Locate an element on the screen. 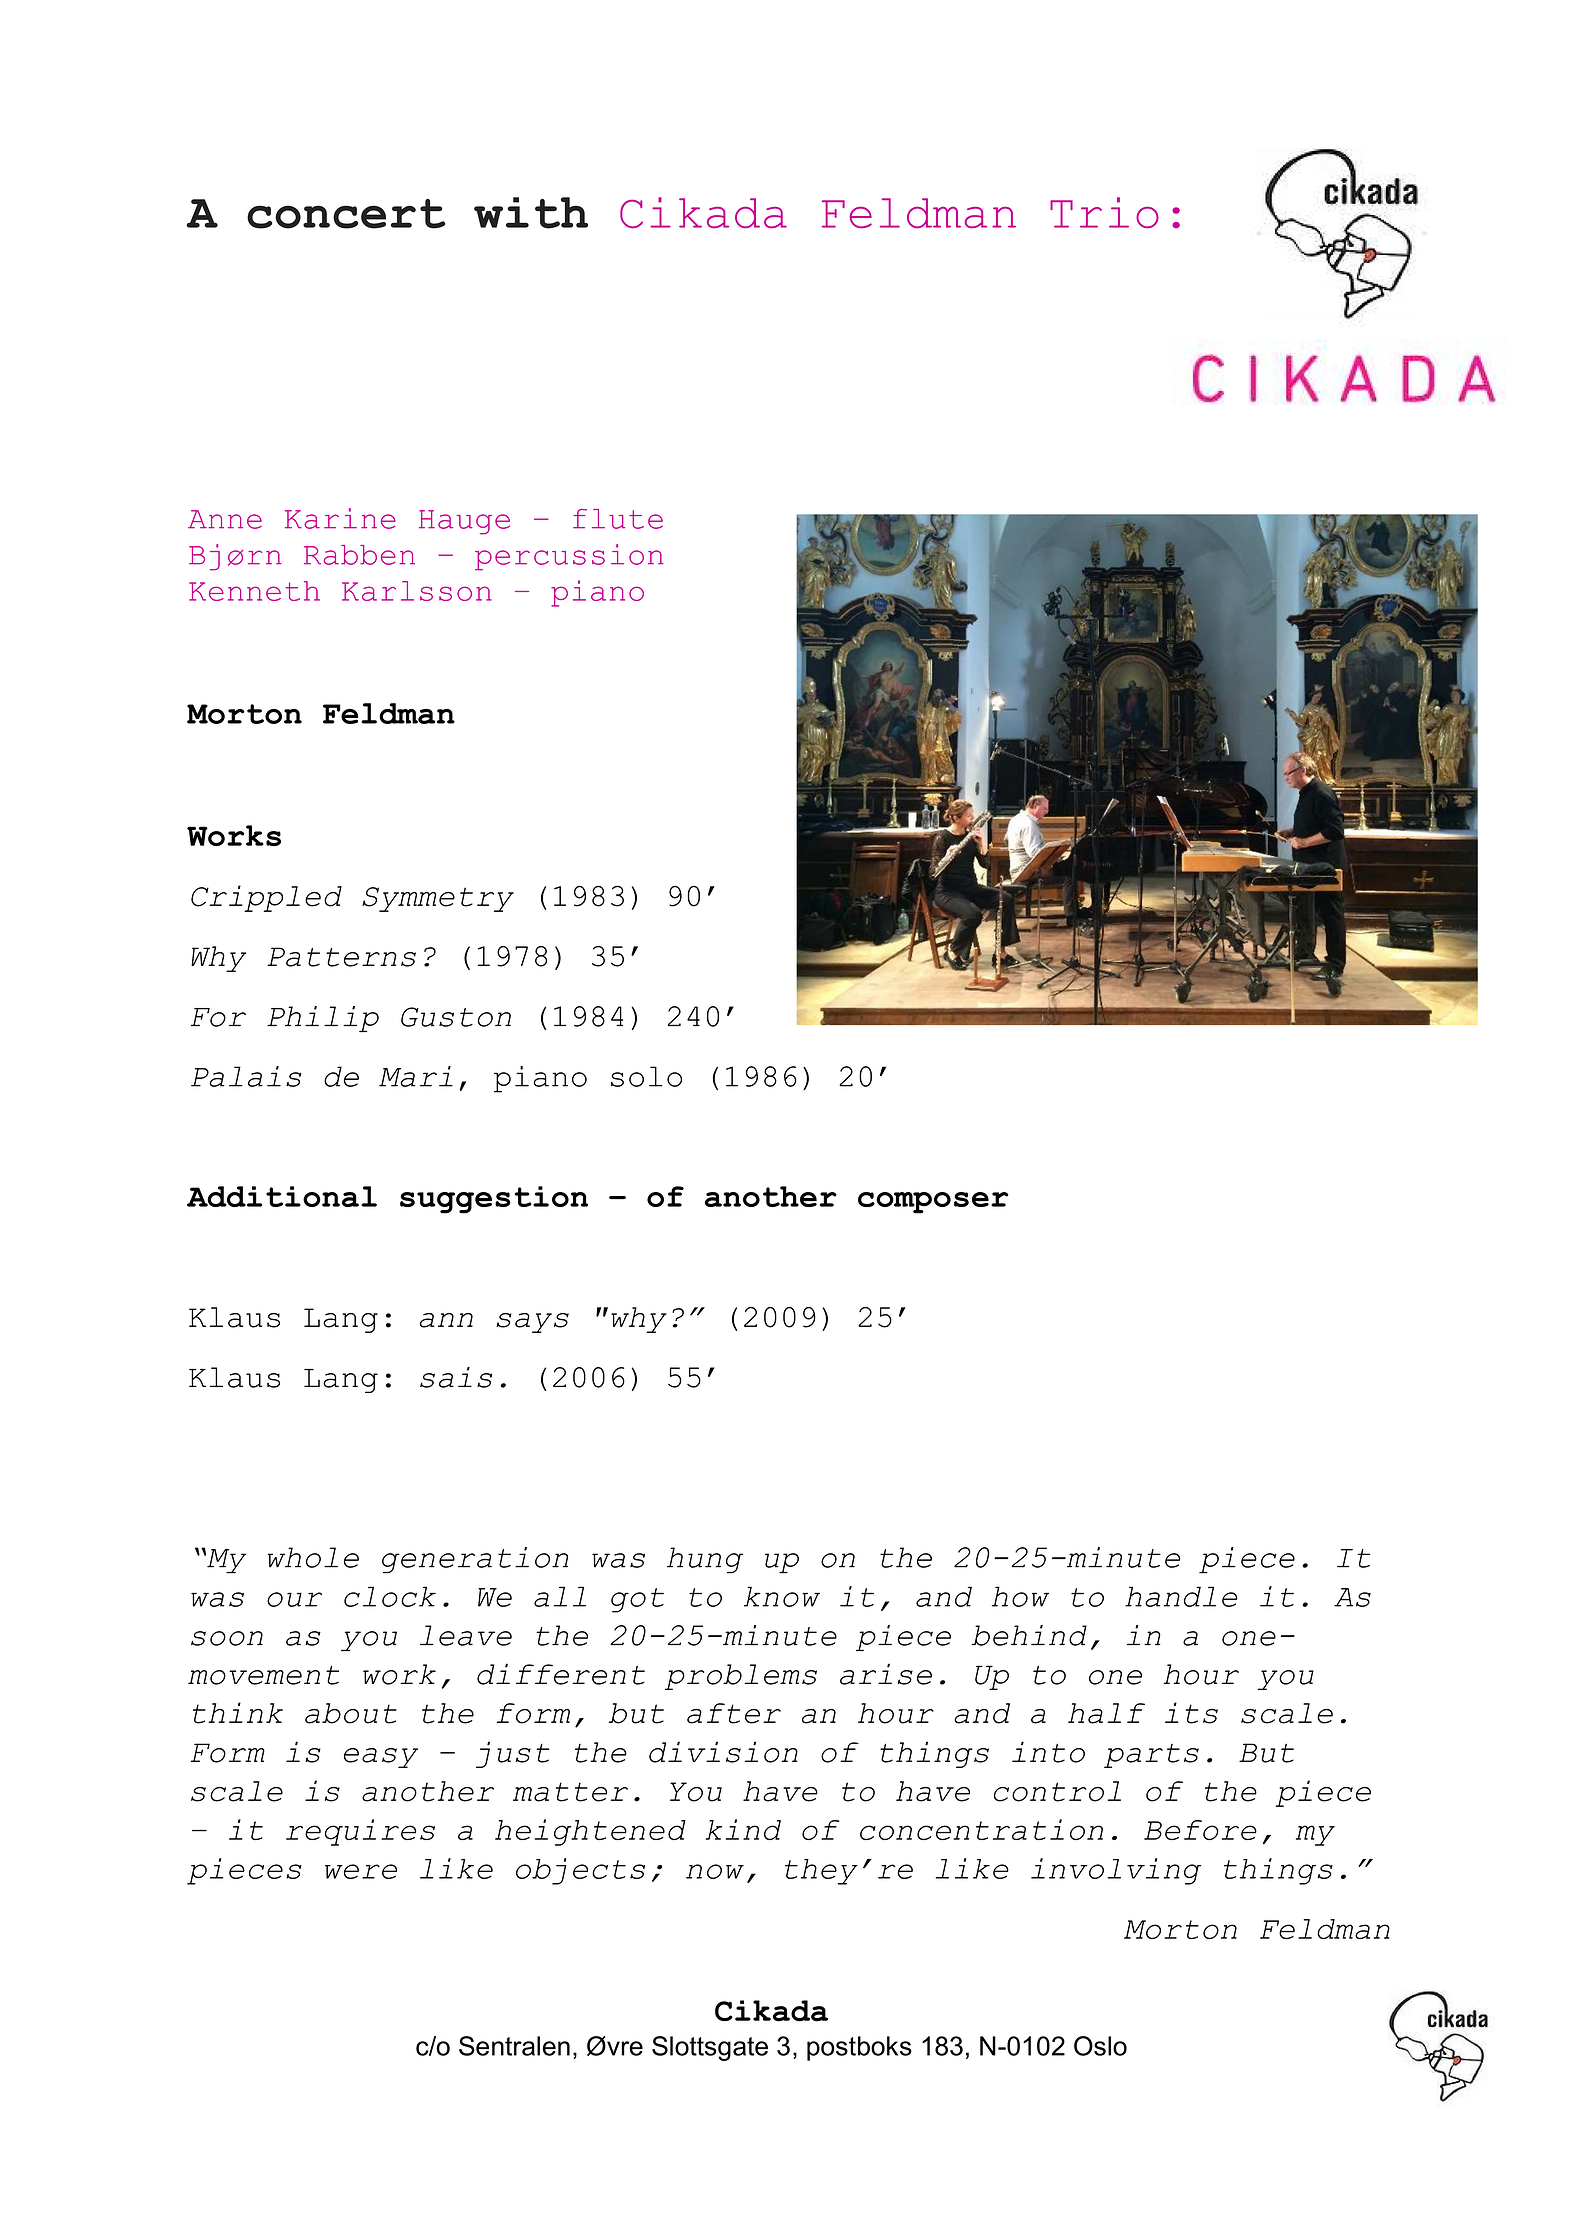 This screenshot has height=2233, width=1579. concert is located at coordinates (346, 214).
